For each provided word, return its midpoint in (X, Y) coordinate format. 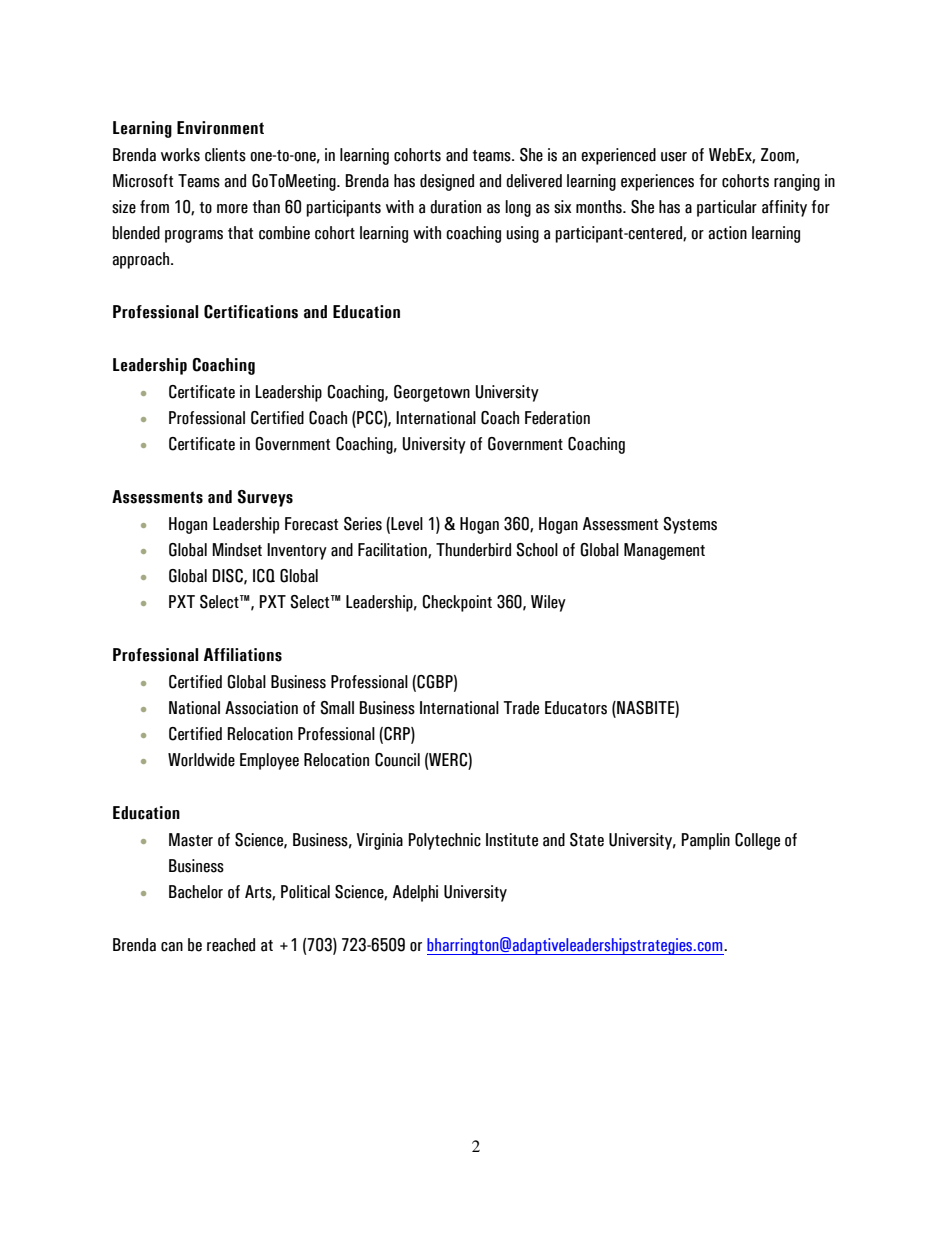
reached (231, 945)
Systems (690, 525)
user (674, 157)
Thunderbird (473, 550)
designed (447, 182)
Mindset (237, 550)
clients (225, 155)
